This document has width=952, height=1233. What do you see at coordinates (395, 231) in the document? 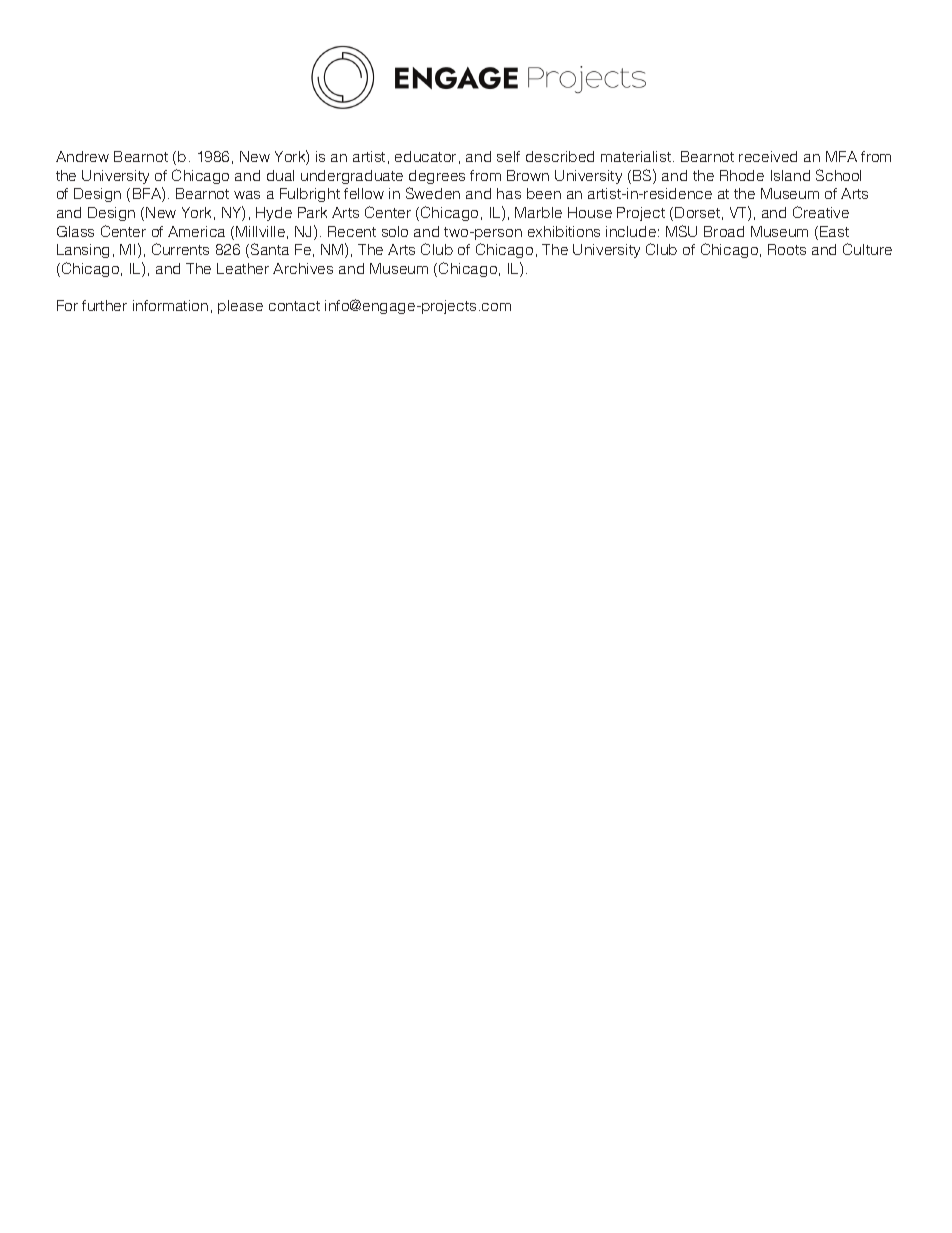
I see `solo` at bounding box center [395, 231].
